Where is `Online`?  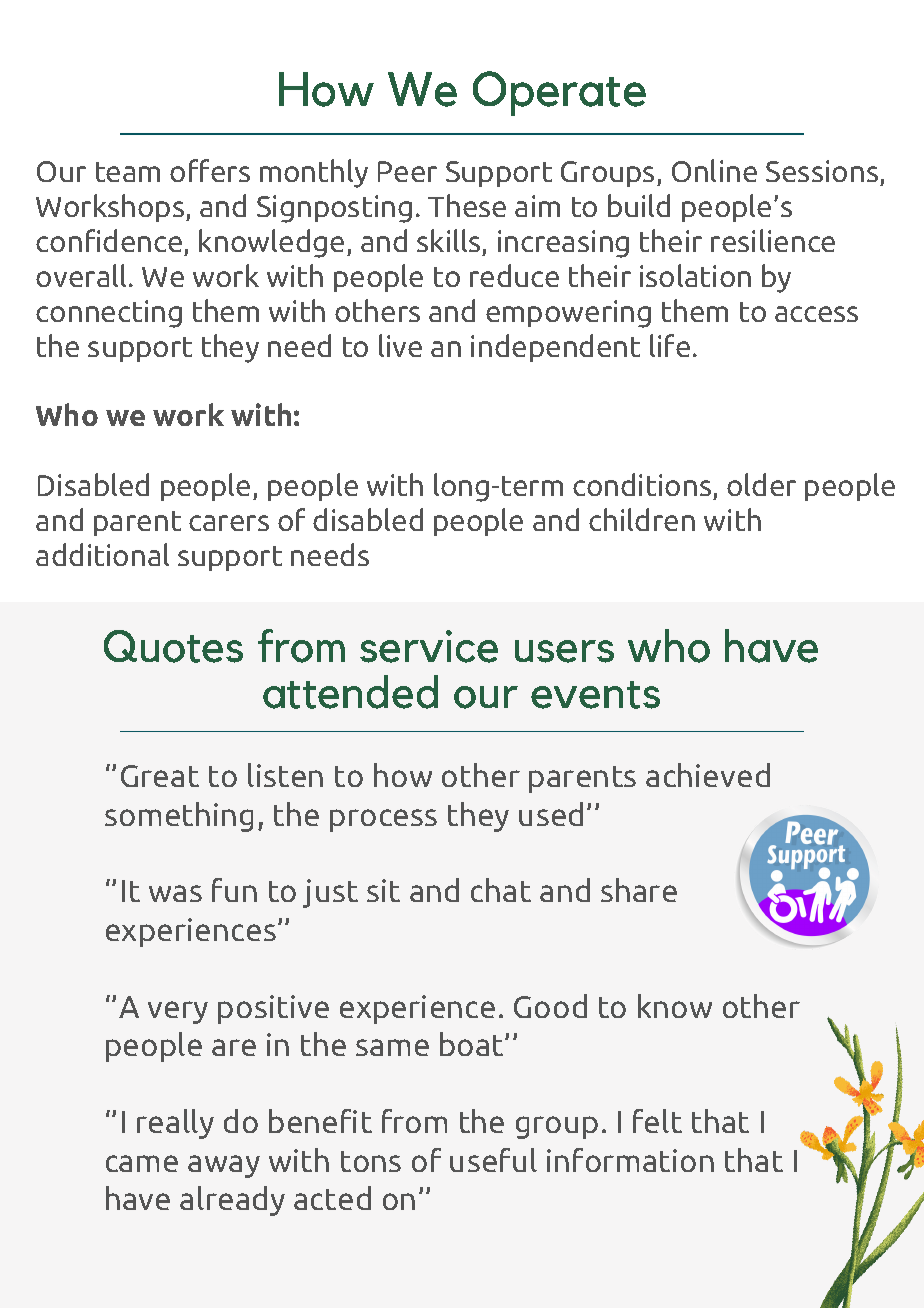
Online is located at coordinates (714, 170).
